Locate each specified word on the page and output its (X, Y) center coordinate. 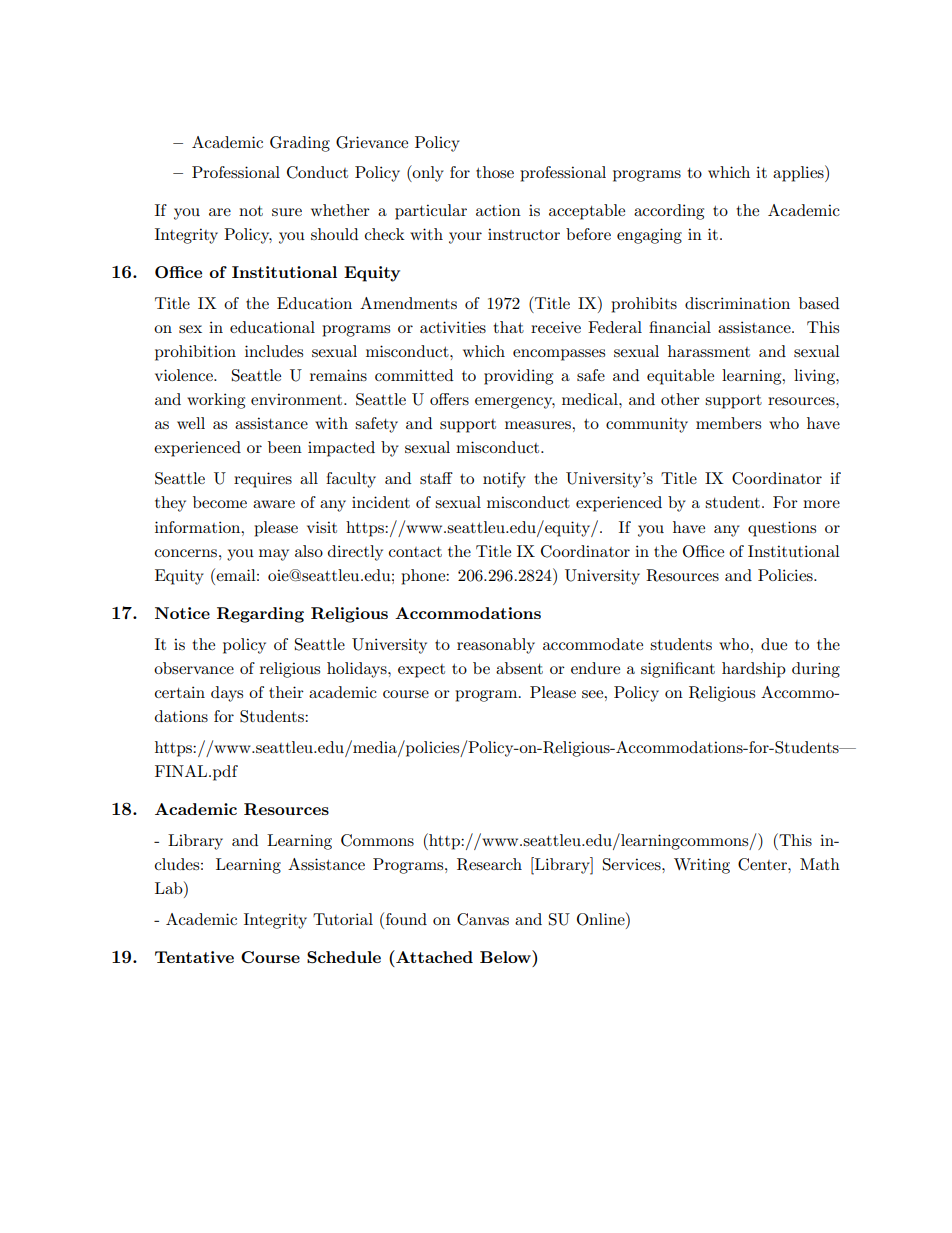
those (495, 172)
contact (415, 552)
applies (799, 173)
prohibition (195, 353)
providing (518, 377)
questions (782, 529)
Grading (300, 144)
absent (519, 668)
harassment (709, 351)
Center (763, 864)
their (286, 692)
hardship (754, 670)
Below (506, 956)
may (274, 555)
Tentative (194, 957)
